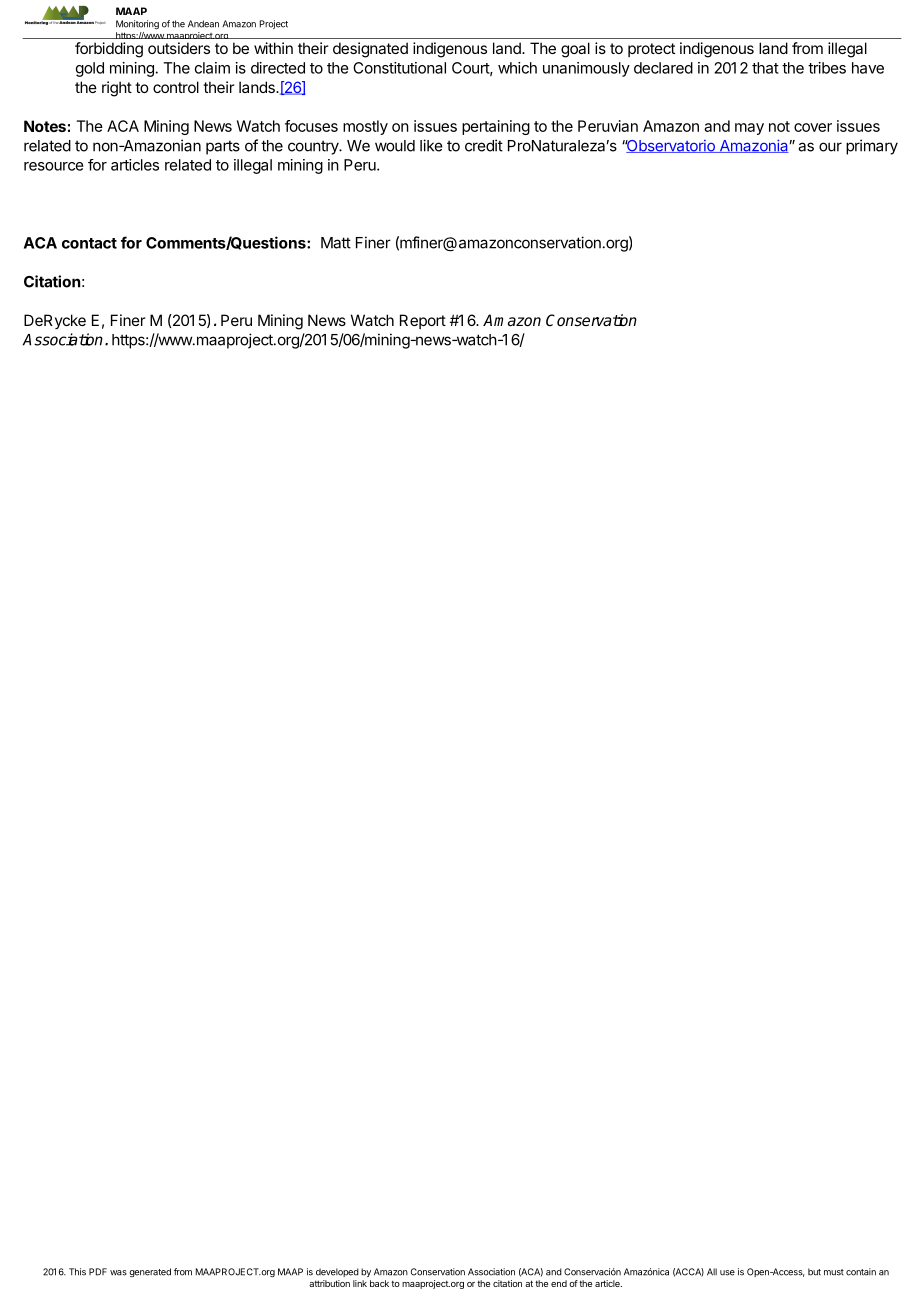 This page has height=1308, width=924. What do you see at coordinates (150, 1272) in the page?
I see `generated` at bounding box center [150, 1272].
